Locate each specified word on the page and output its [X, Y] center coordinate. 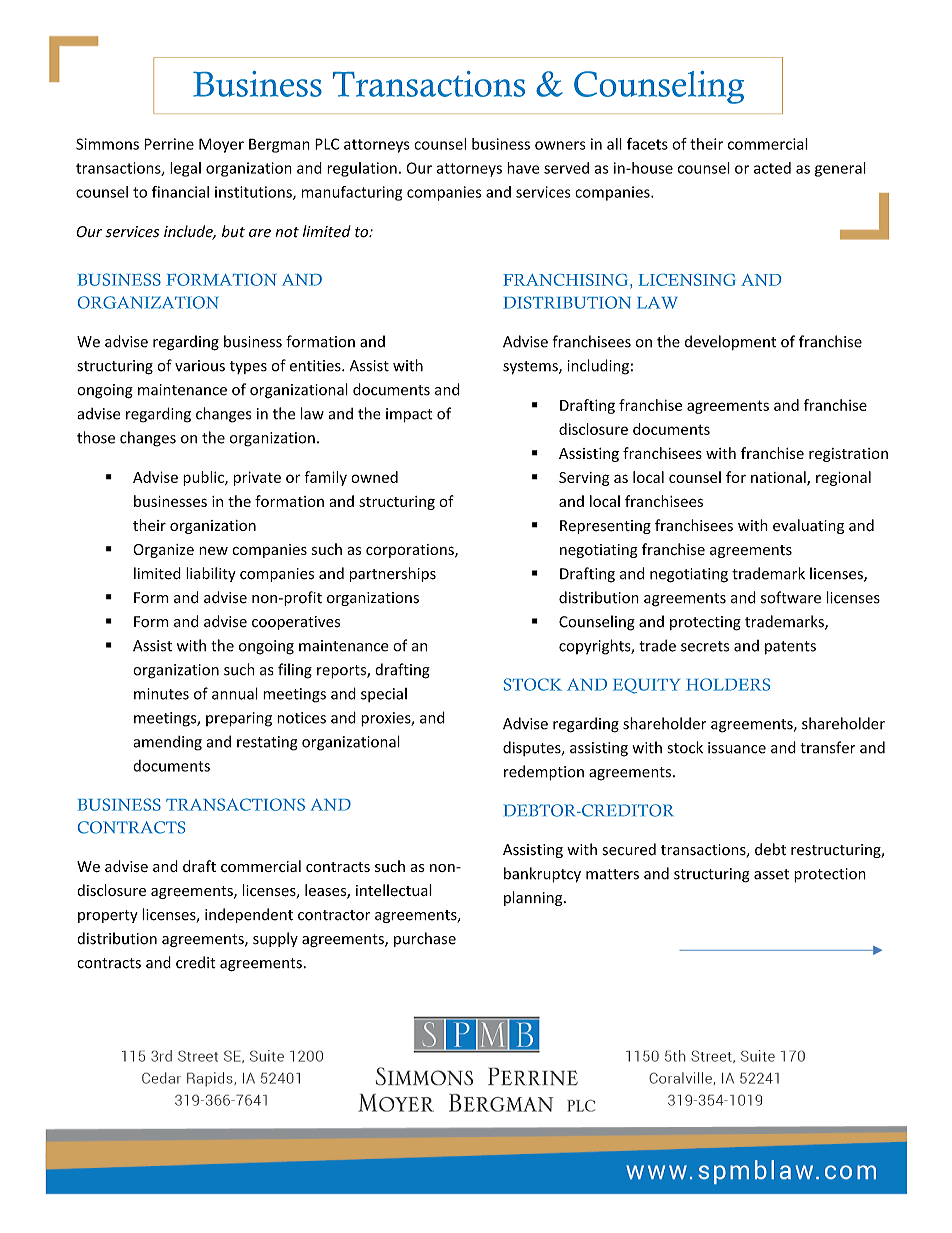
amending [167, 743]
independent [249, 915]
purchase [425, 939]
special [384, 695]
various [200, 366]
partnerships [393, 574]
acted [772, 168]
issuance [737, 748]
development [730, 342]
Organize [163, 551]
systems [531, 368]
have [523, 168]
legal [185, 169]
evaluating [808, 526]
